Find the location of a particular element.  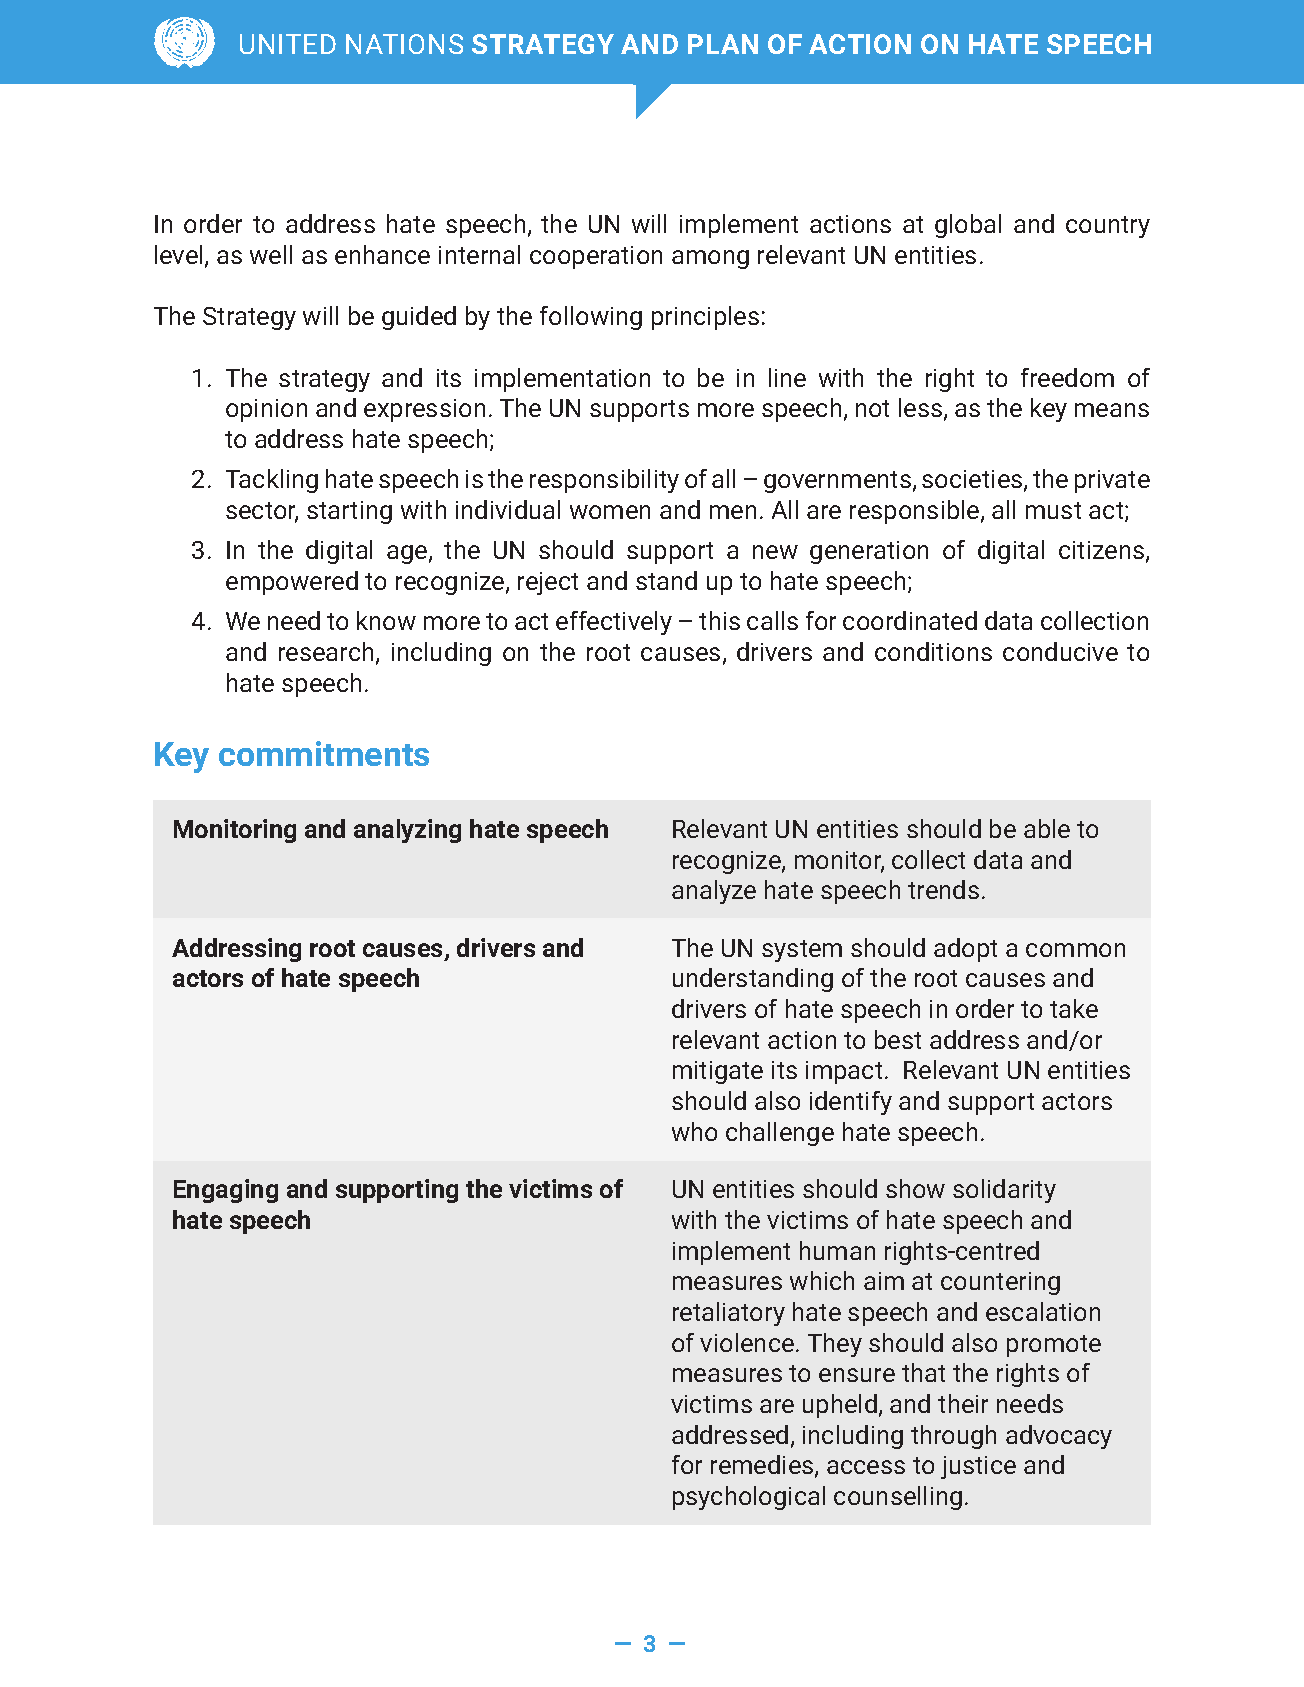

must is located at coordinates (1053, 510).
